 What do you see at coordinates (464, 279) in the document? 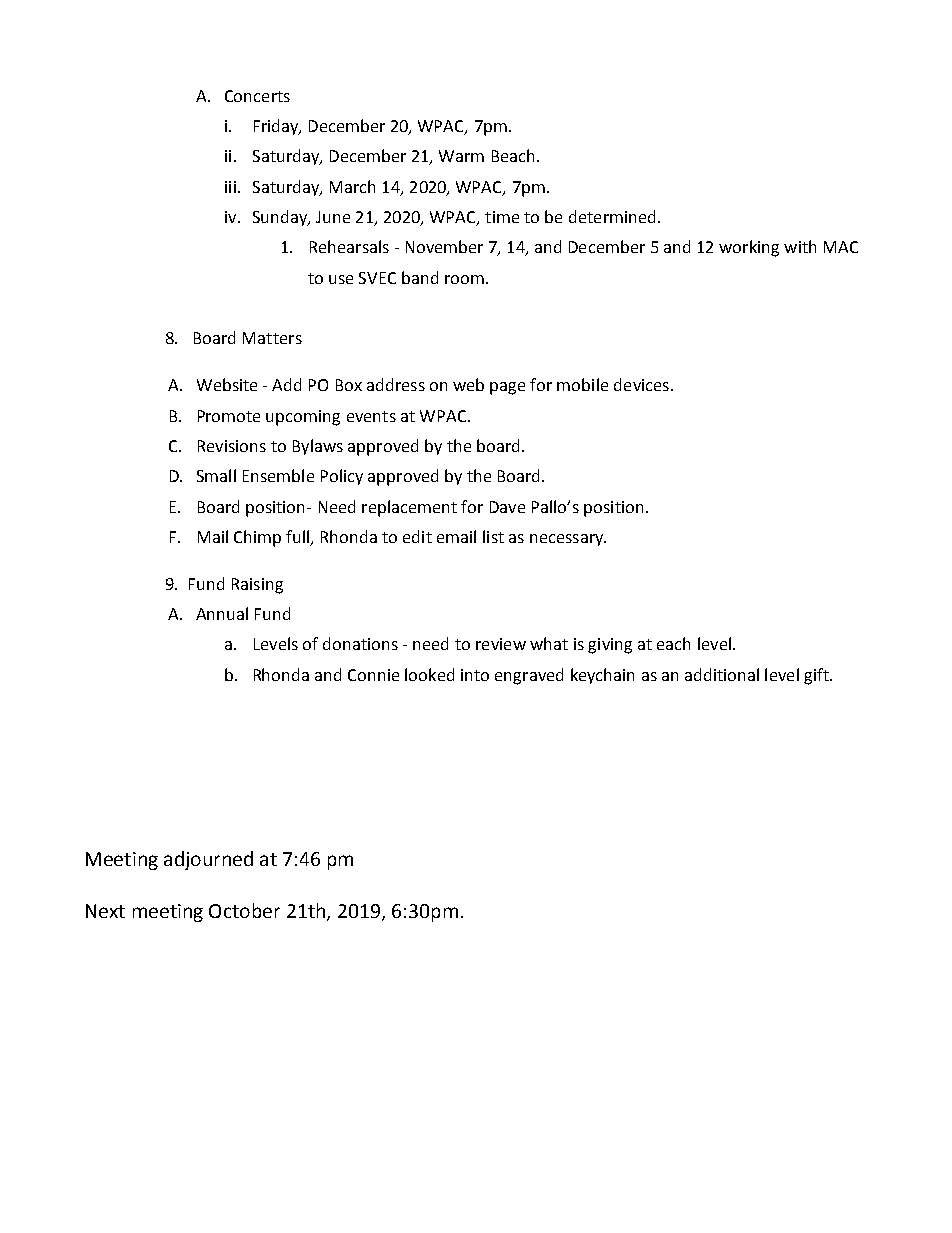
I see `room` at bounding box center [464, 279].
